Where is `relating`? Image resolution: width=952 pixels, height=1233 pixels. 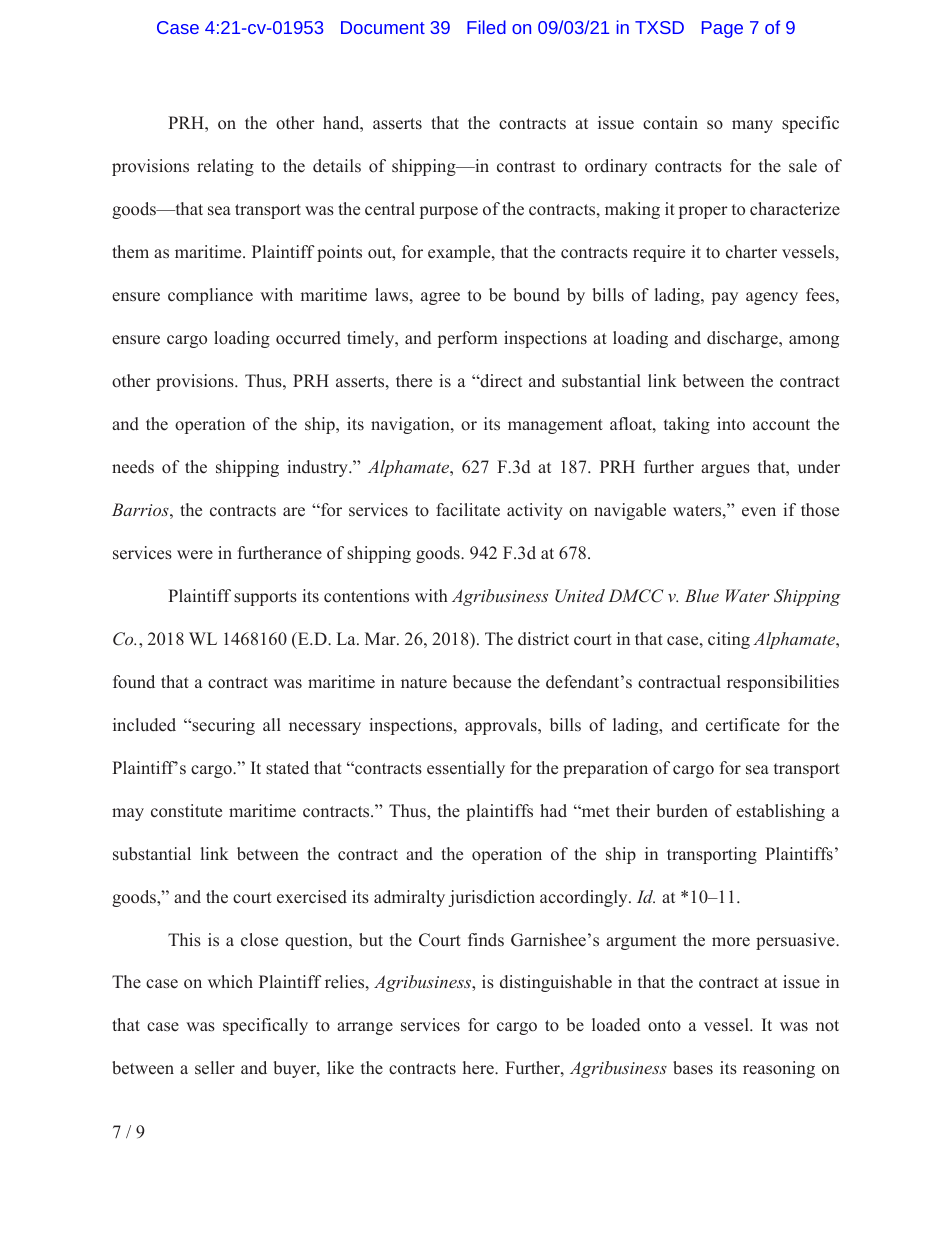 relating is located at coordinates (225, 167).
